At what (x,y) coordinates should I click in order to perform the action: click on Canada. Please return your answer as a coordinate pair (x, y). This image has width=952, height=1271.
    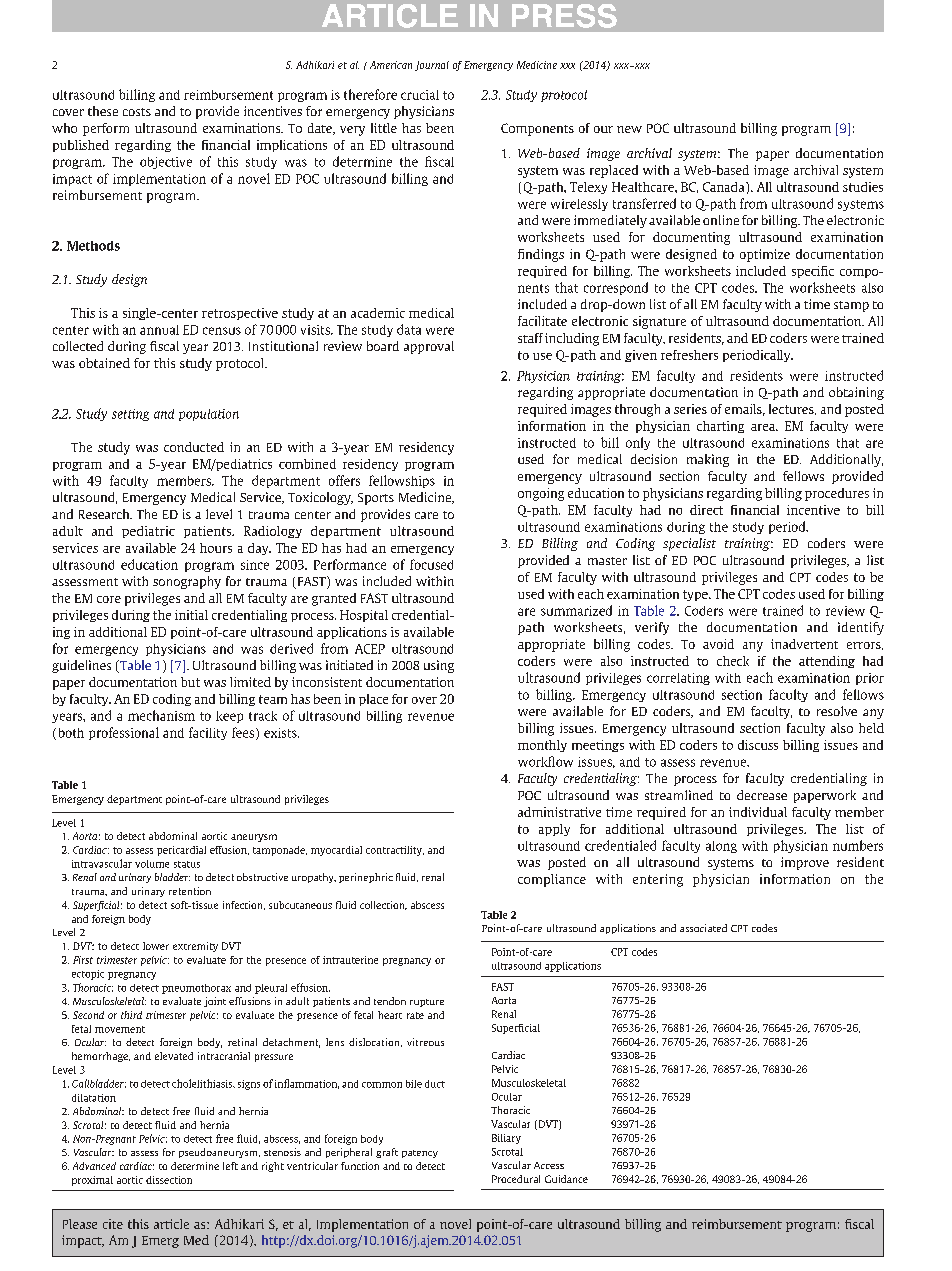
    Looking at the image, I should click on (725, 187).
